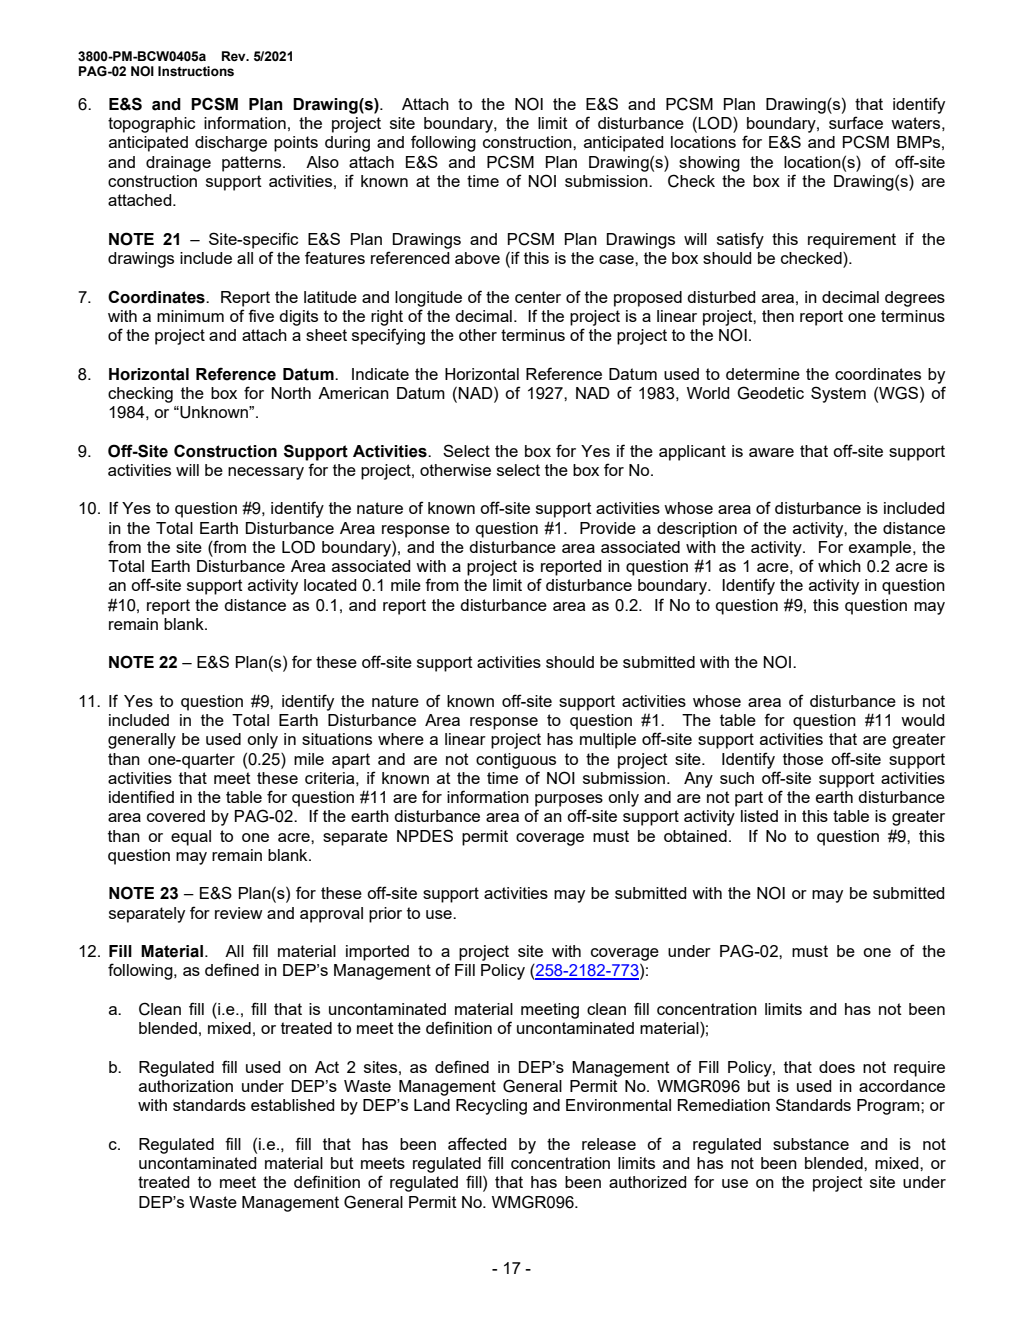  What do you see at coordinates (261, 315) in the screenshot?
I see `five` at bounding box center [261, 315].
